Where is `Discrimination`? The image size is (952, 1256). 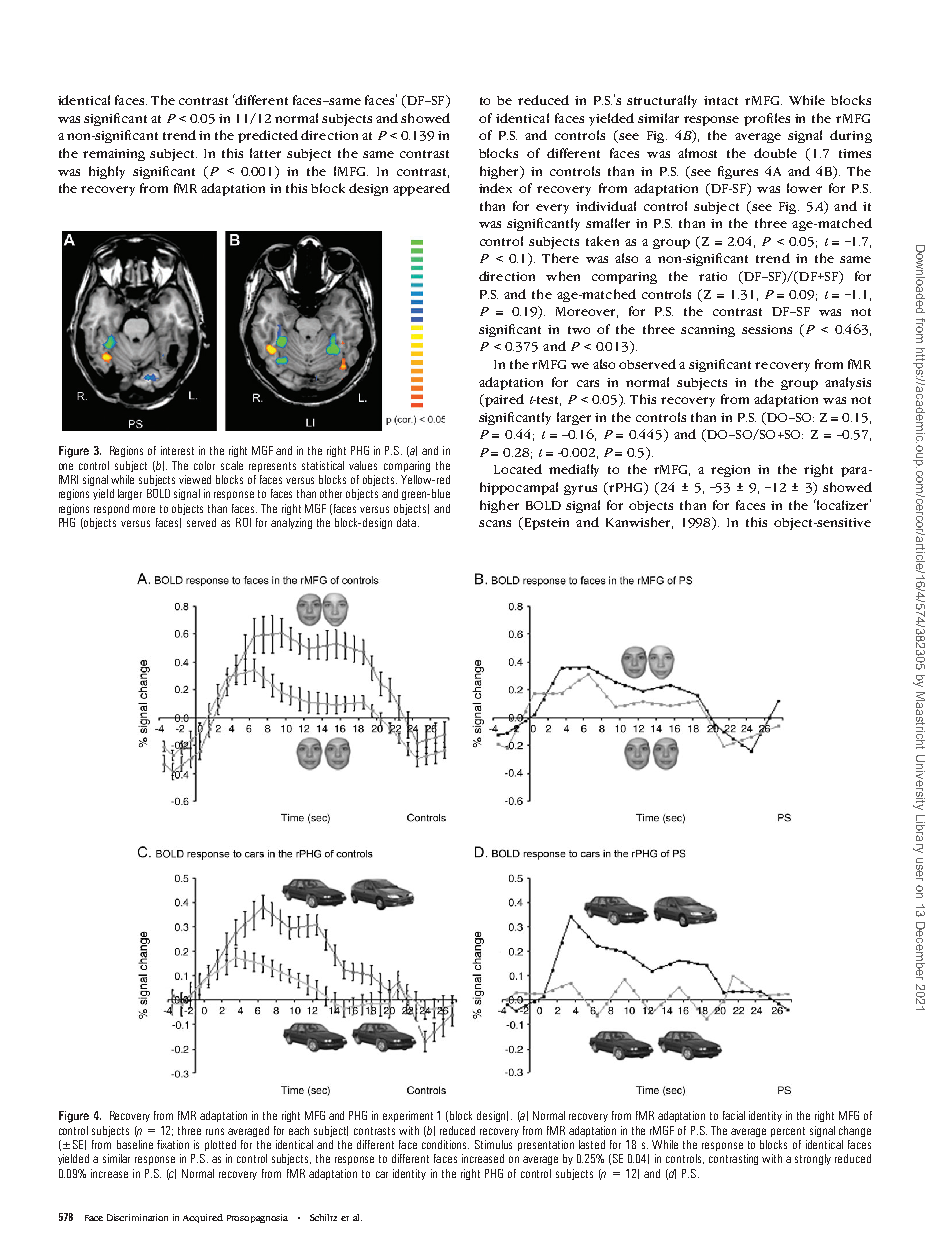
Discrimination is located at coordinates (137, 1217).
